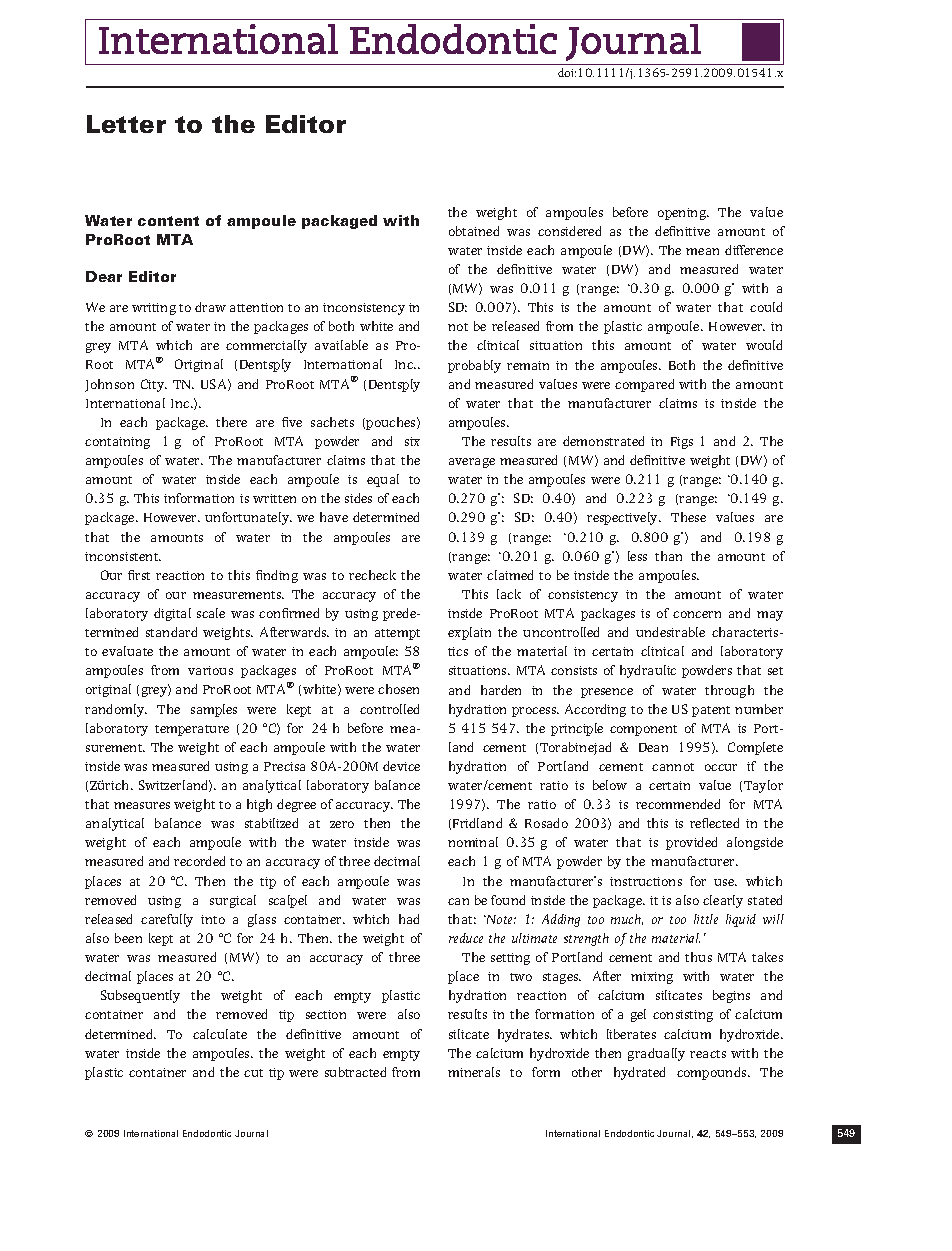 The width and height of the page is (952, 1251). Describe the element at coordinates (469, 633) in the page. I see `explain` at that location.
